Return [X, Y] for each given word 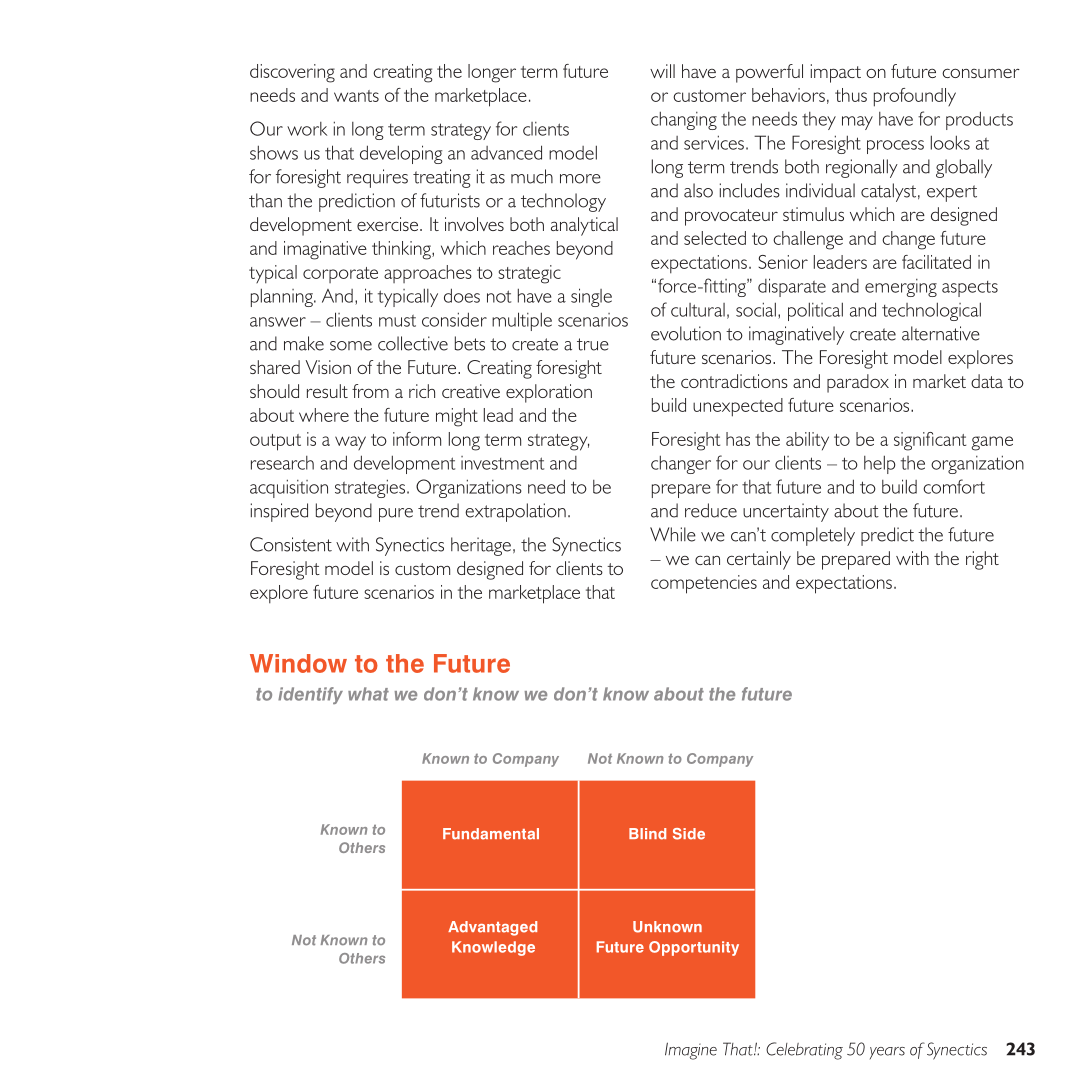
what [368, 694]
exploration [549, 393]
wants [356, 96]
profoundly [915, 97]
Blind [647, 834]
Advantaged [492, 928]
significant [930, 441]
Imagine [691, 1051]
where [324, 415]
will [662, 71]
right [982, 560]
